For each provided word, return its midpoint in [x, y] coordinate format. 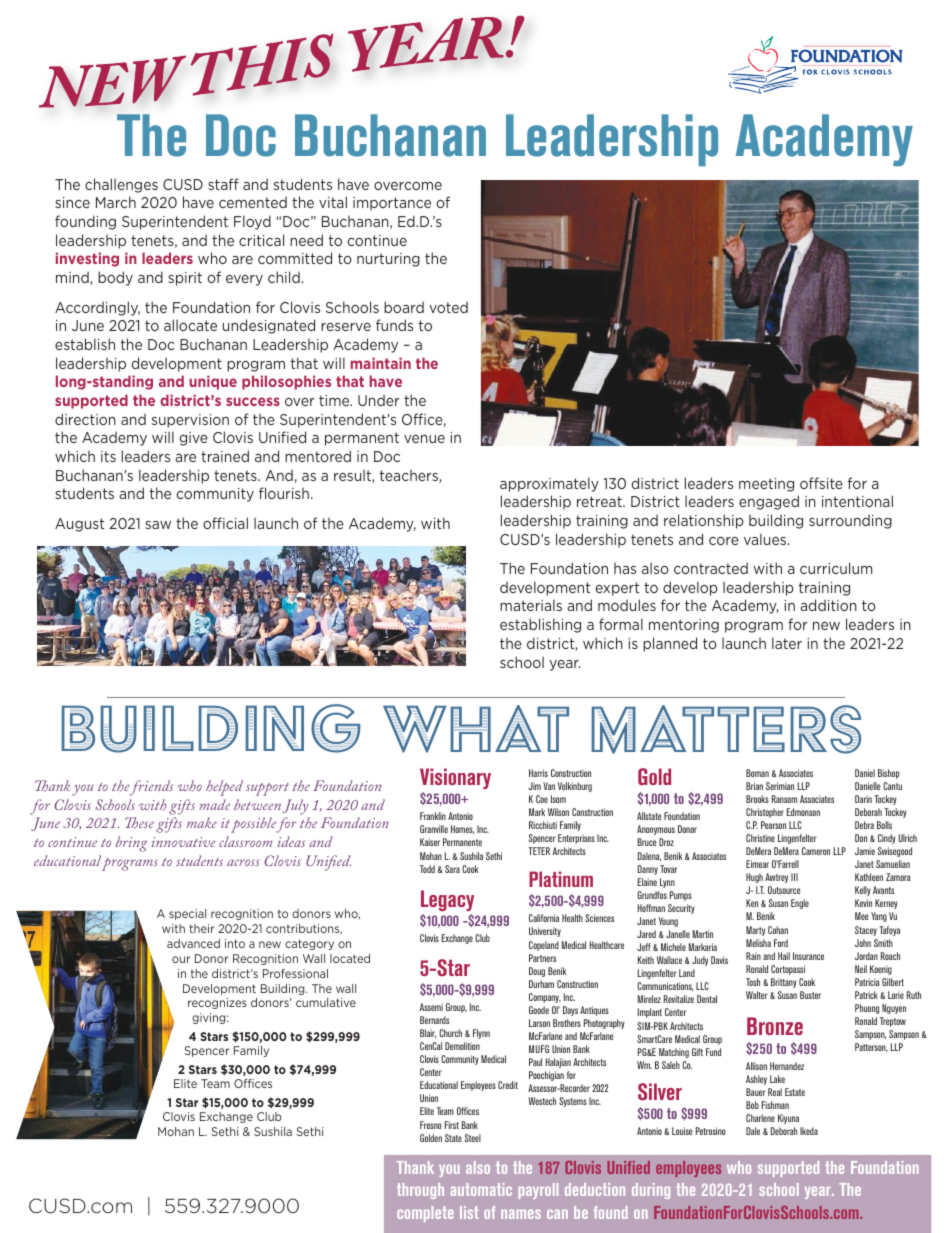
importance [392, 204]
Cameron [816, 851]
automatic [481, 1189]
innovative [183, 842]
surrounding [850, 521]
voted [448, 307]
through [420, 1191]
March [116, 202]
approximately [549, 484]
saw [158, 525]
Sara [452, 869]
